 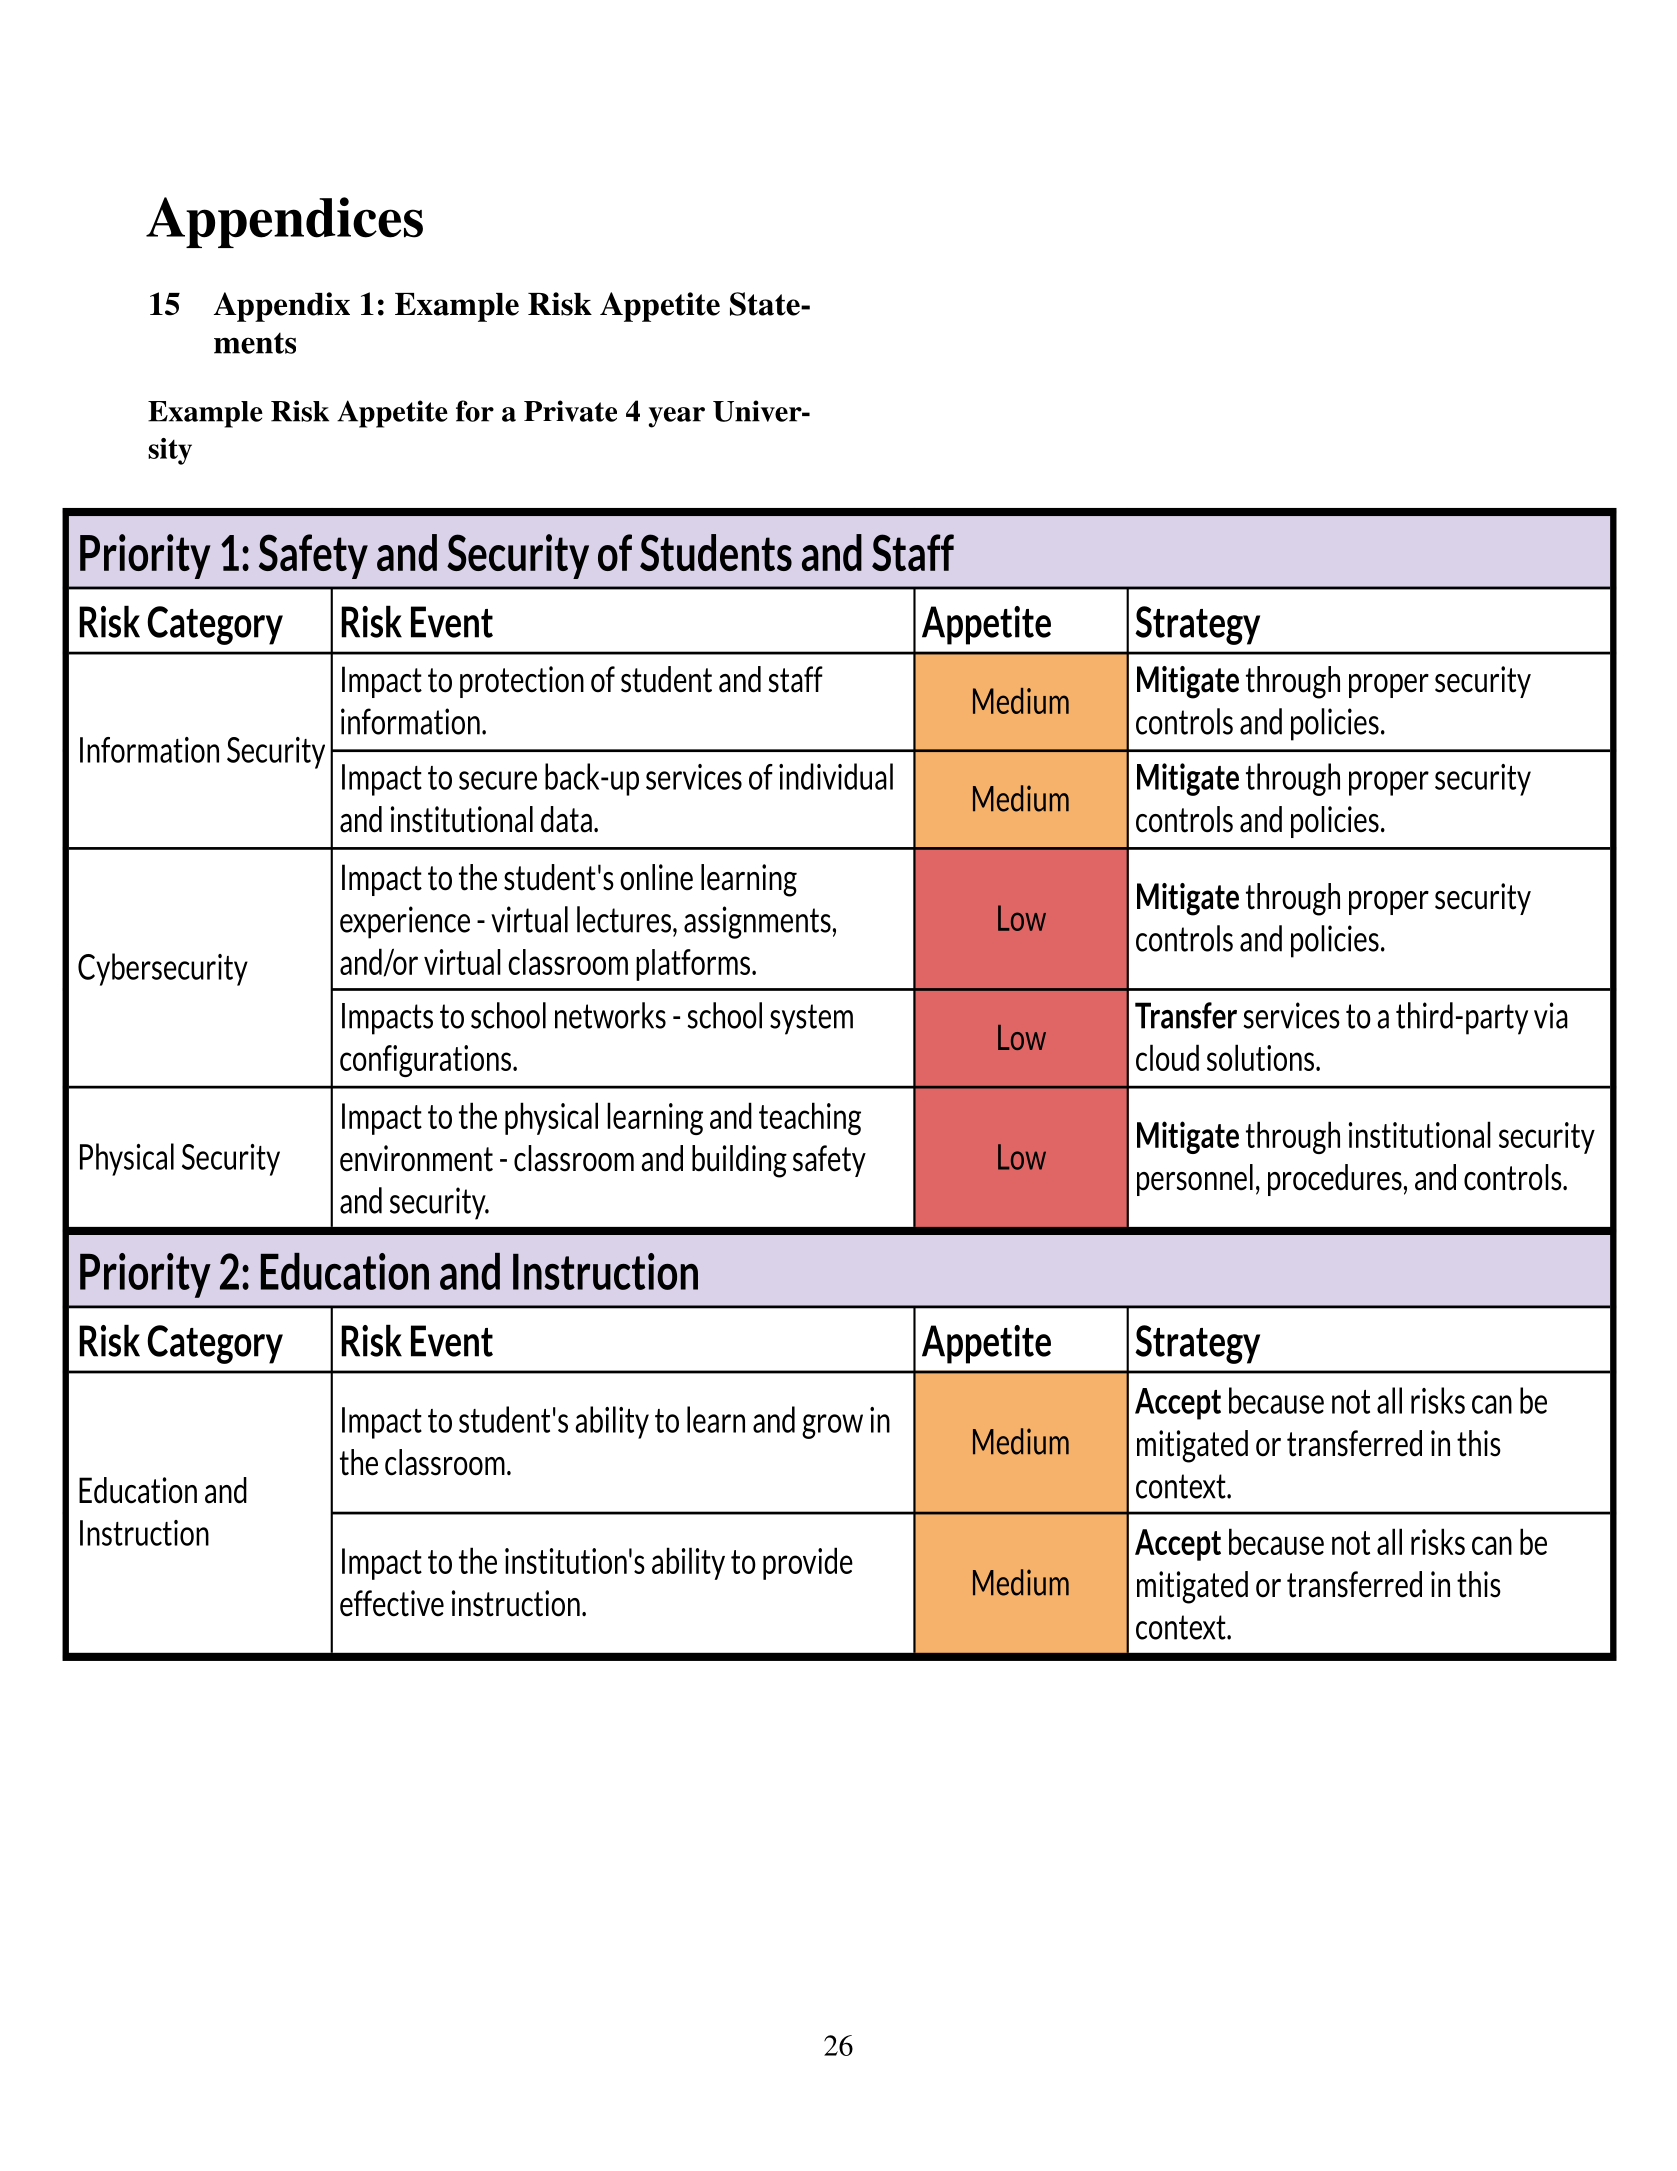 I want to click on individual, so click(x=836, y=776).
